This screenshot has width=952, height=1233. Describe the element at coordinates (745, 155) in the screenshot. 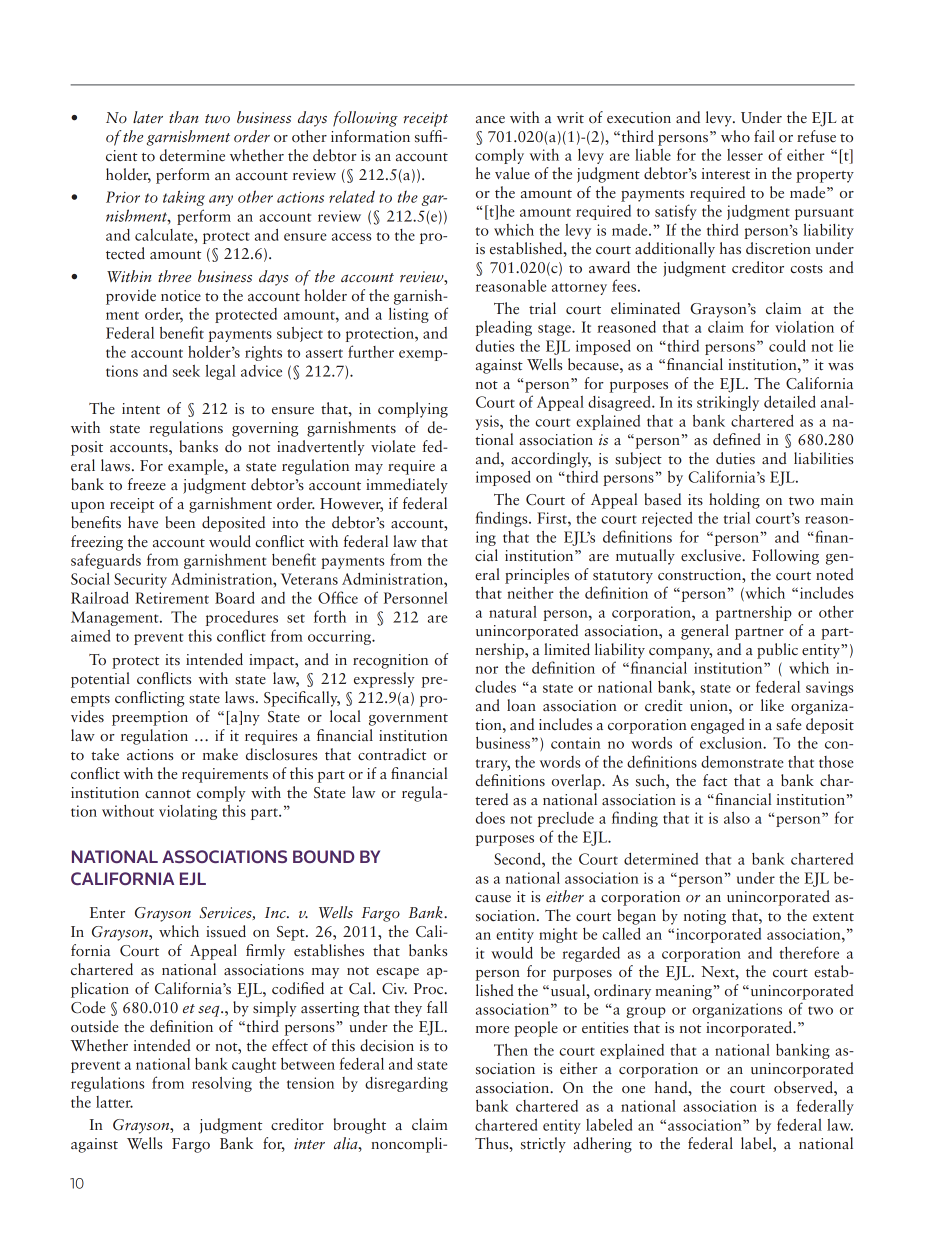

I see `lesser` at that location.
